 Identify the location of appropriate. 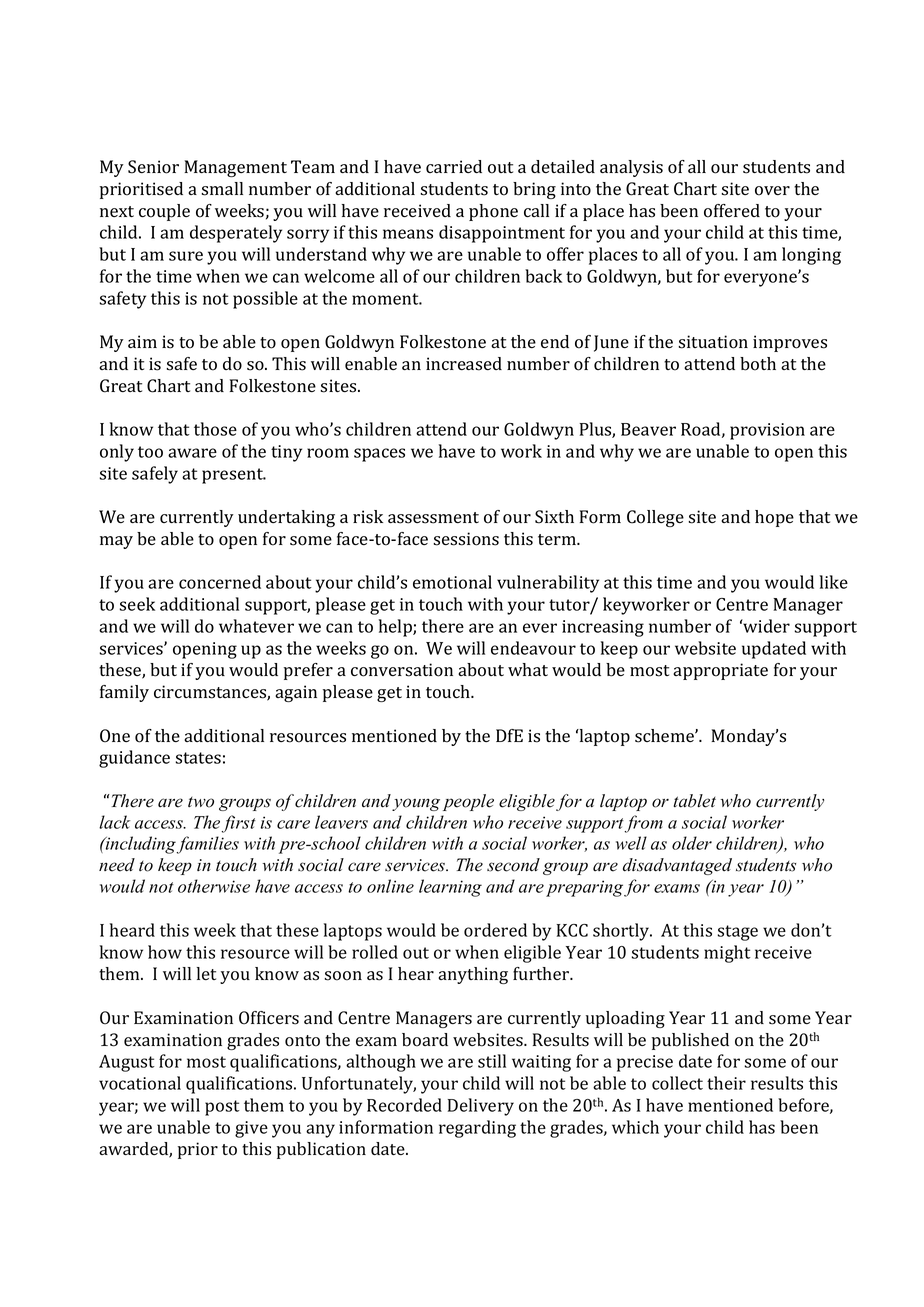
(720, 671).
